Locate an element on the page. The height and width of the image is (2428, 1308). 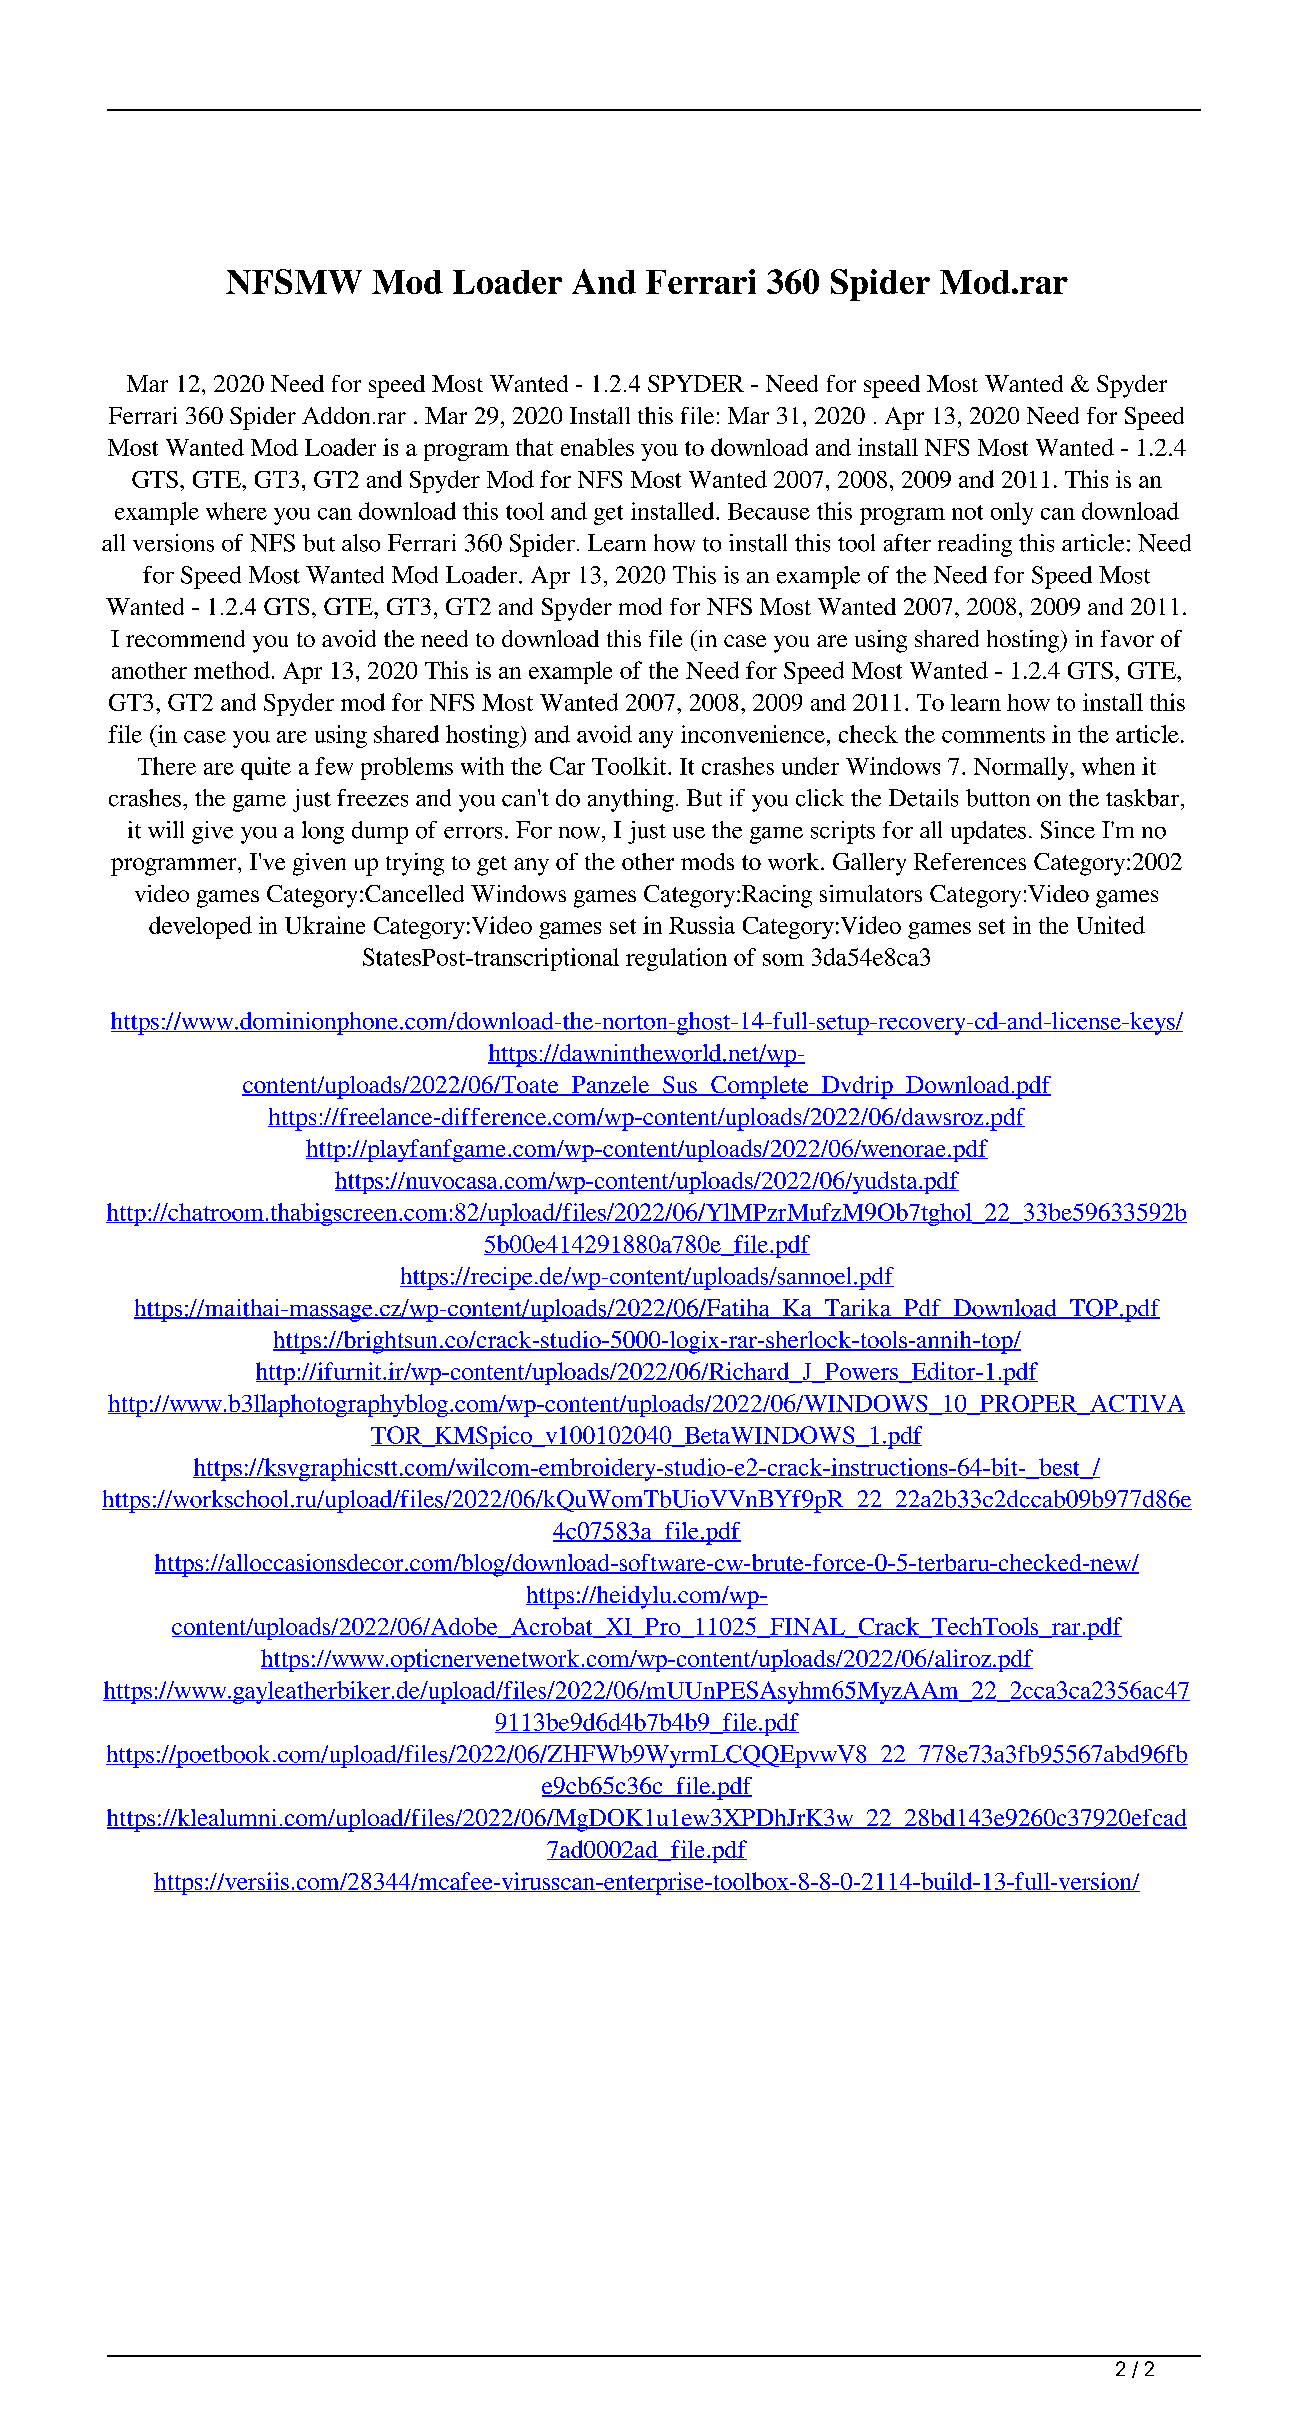
where is located at coordinates (236, 511).
